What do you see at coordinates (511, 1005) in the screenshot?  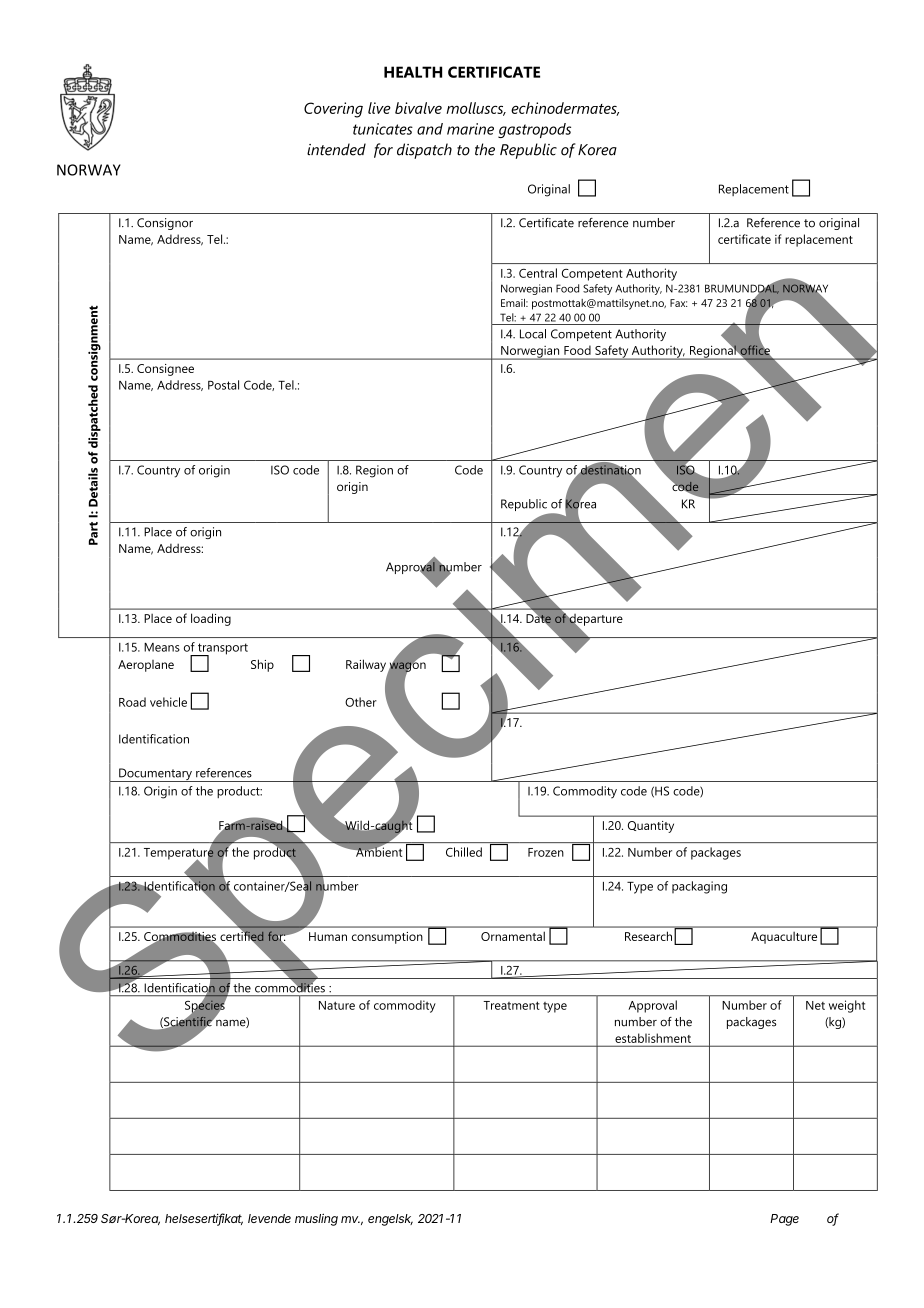 I see `Treatment` at bounding box center [511, 1005].
